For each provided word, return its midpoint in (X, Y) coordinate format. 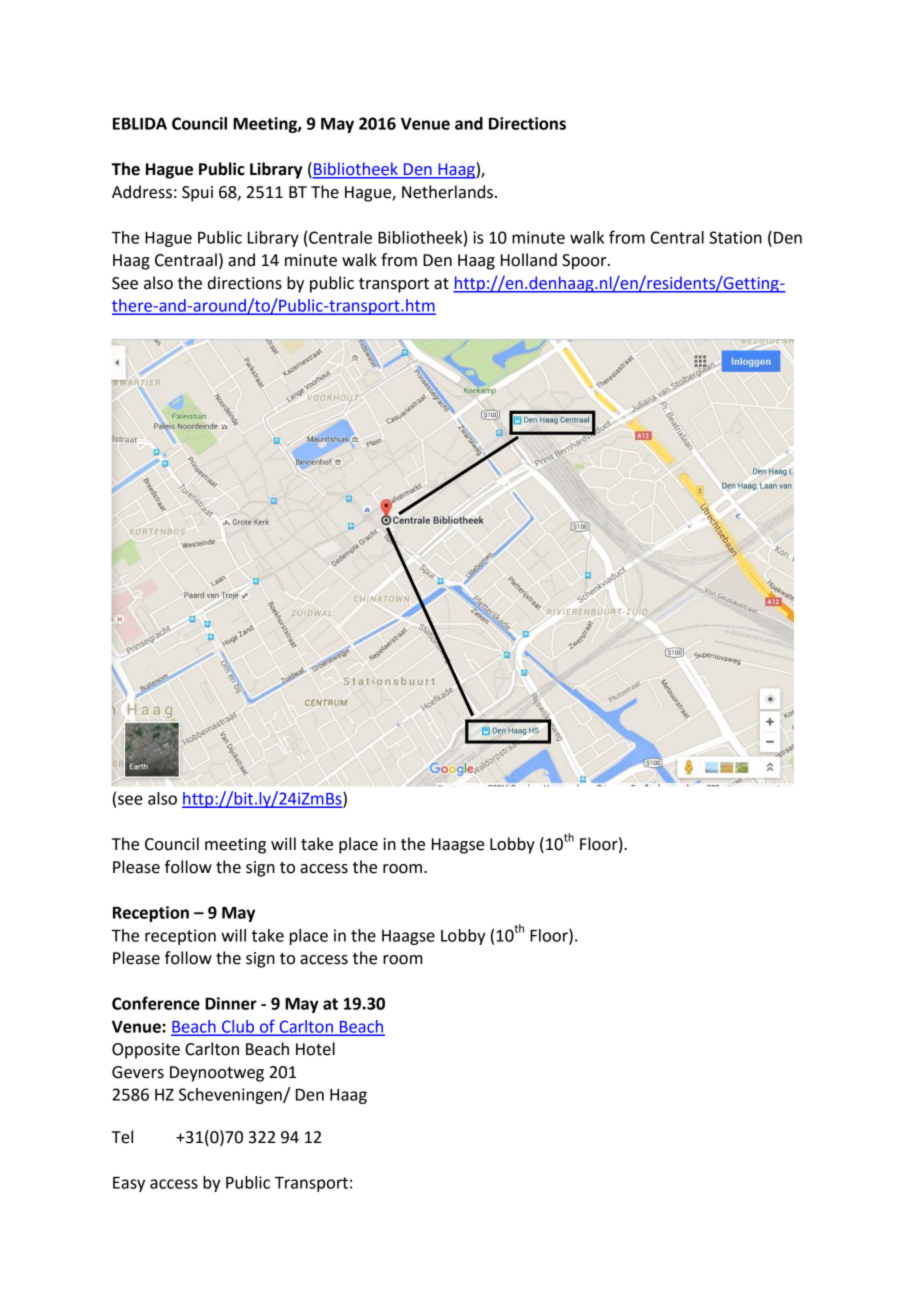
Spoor (585, 262)
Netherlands (447, 192)
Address (142, 192)
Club (238, 1027)
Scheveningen (231, 1096)
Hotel (315, 1049)
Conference (156, 1003)
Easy (129, 1184)
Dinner (231, 1003)
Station (735, 237)
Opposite (146, 1051)
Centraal (186, 260)
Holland (529, 260)
